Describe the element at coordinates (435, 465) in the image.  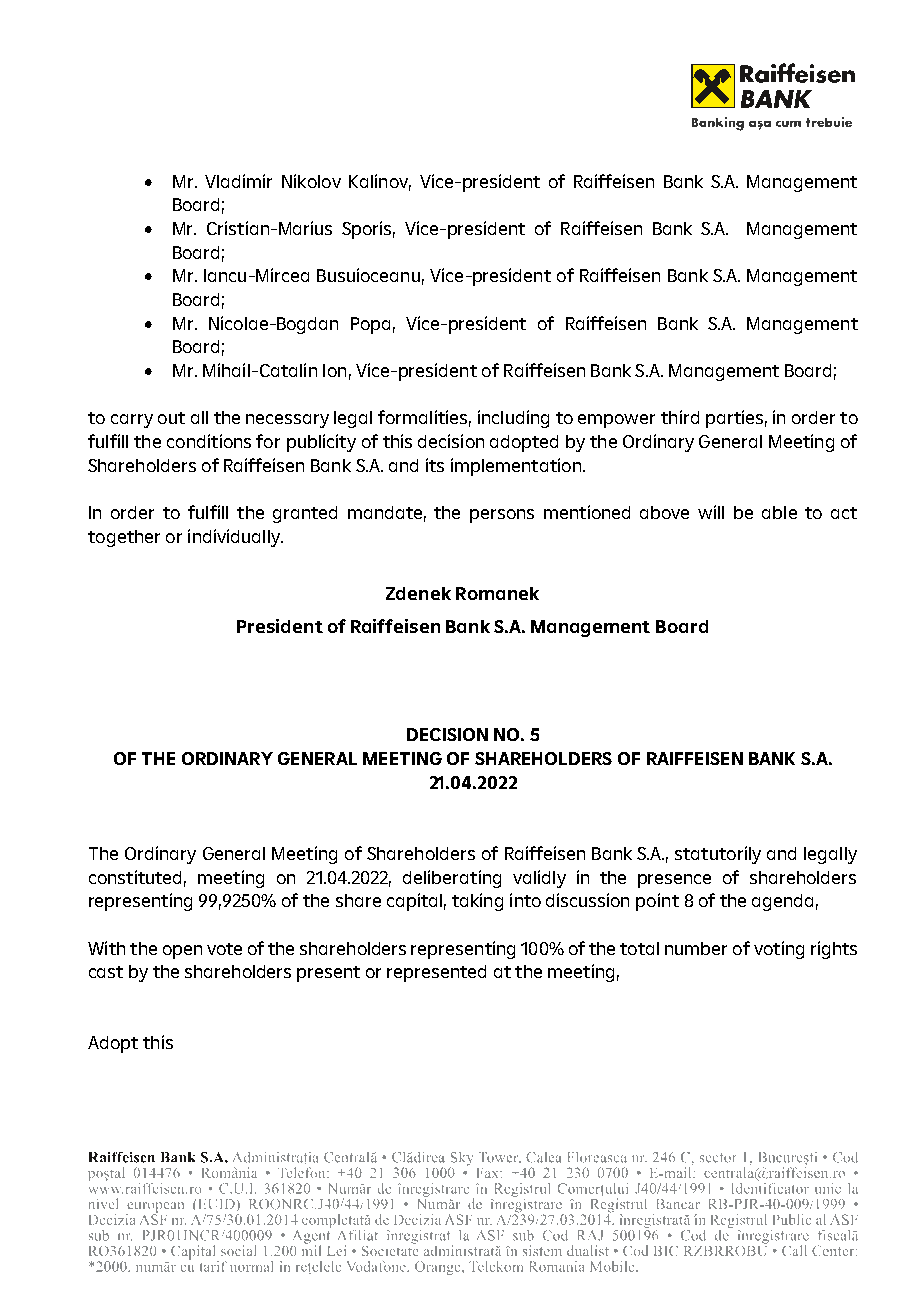
I see `its` at that location.
